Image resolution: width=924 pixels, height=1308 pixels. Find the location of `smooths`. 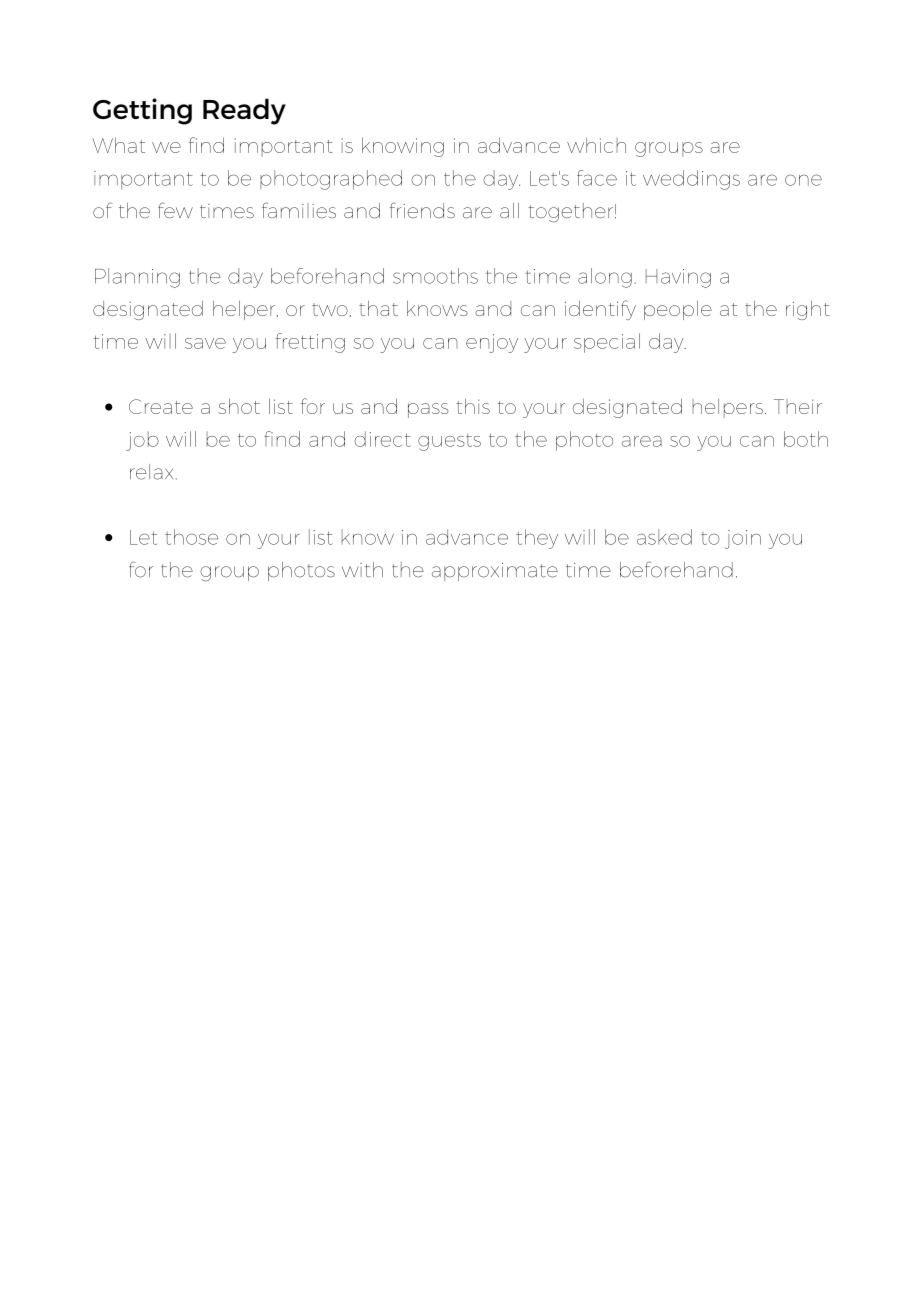

smooths is located at coordinates (435, 276).
